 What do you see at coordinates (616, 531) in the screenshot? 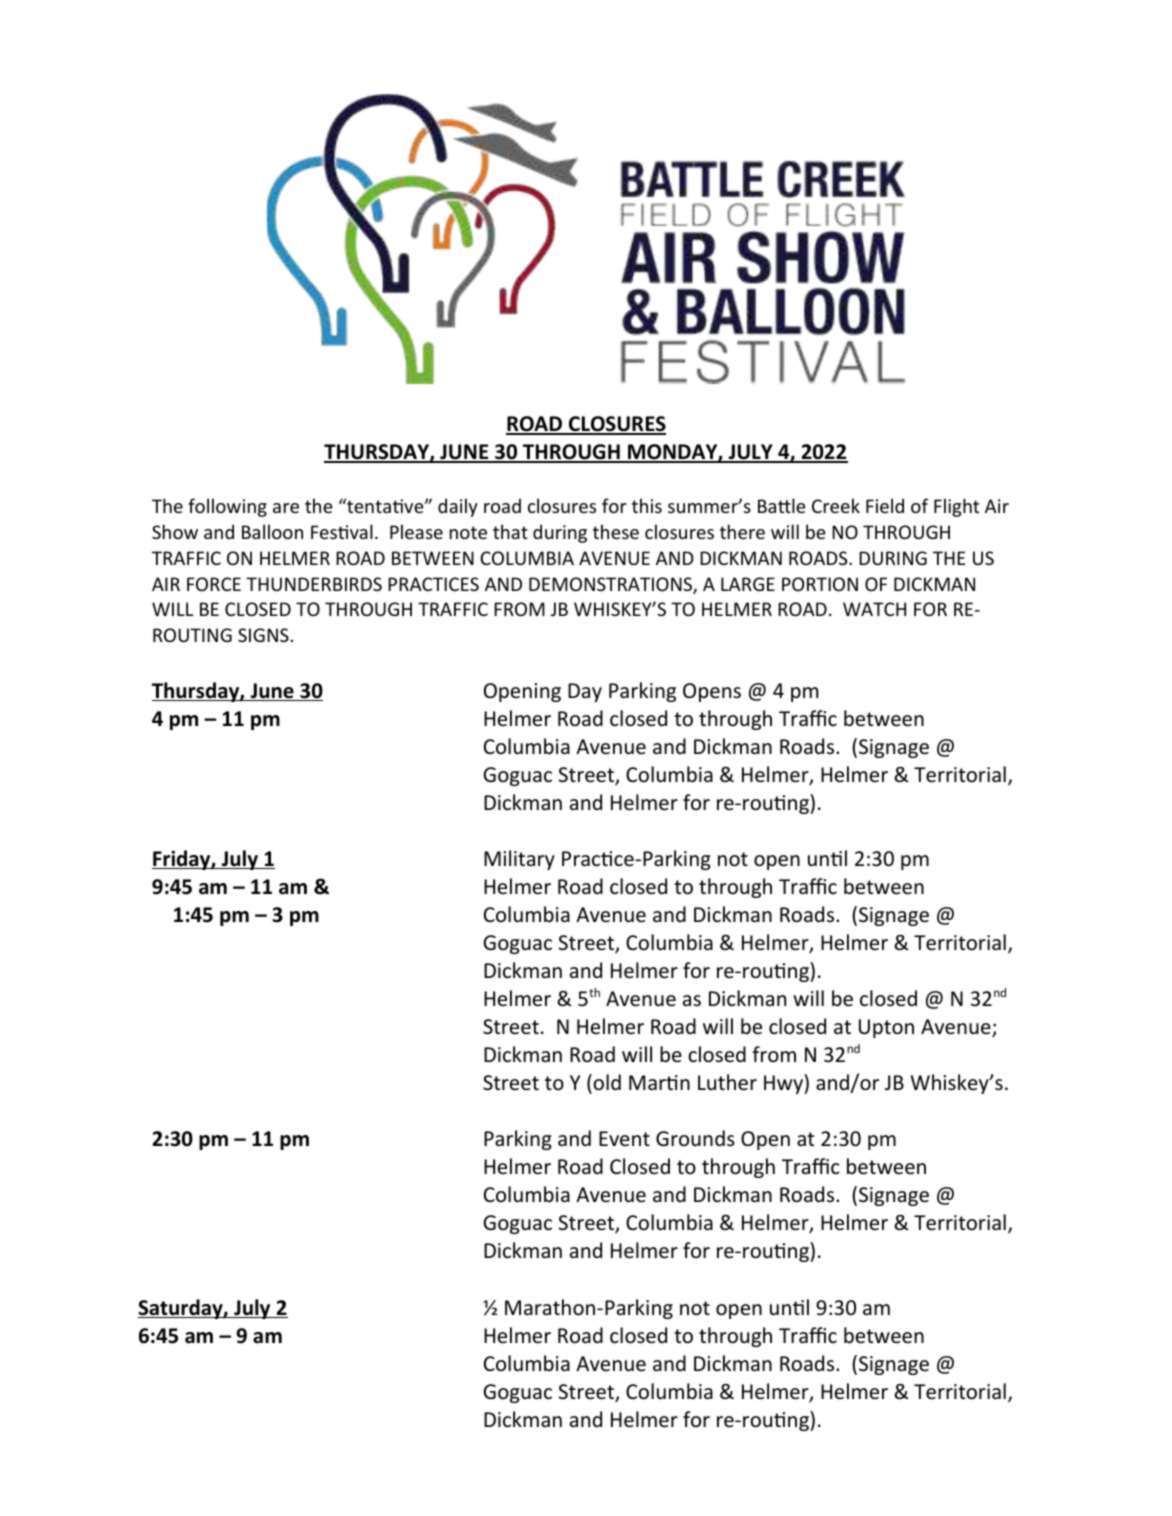
I see `these` at bounding box center [616, 531].
